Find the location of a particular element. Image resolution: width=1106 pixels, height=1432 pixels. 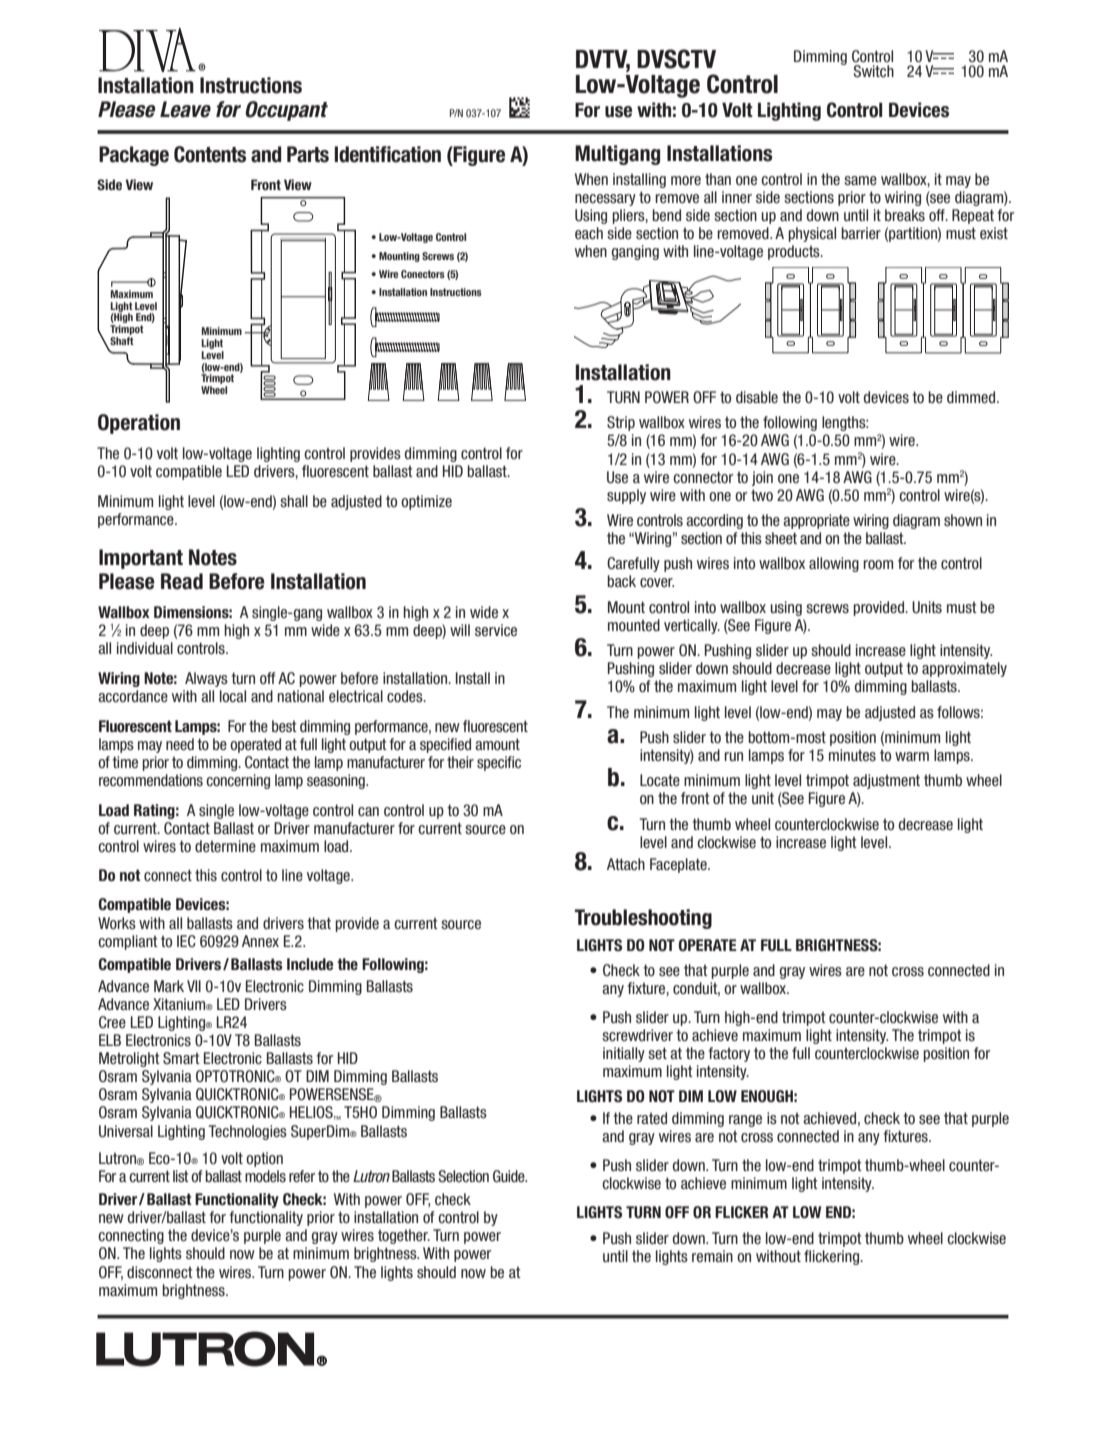

necessary is located at coordinates (605, 200).
